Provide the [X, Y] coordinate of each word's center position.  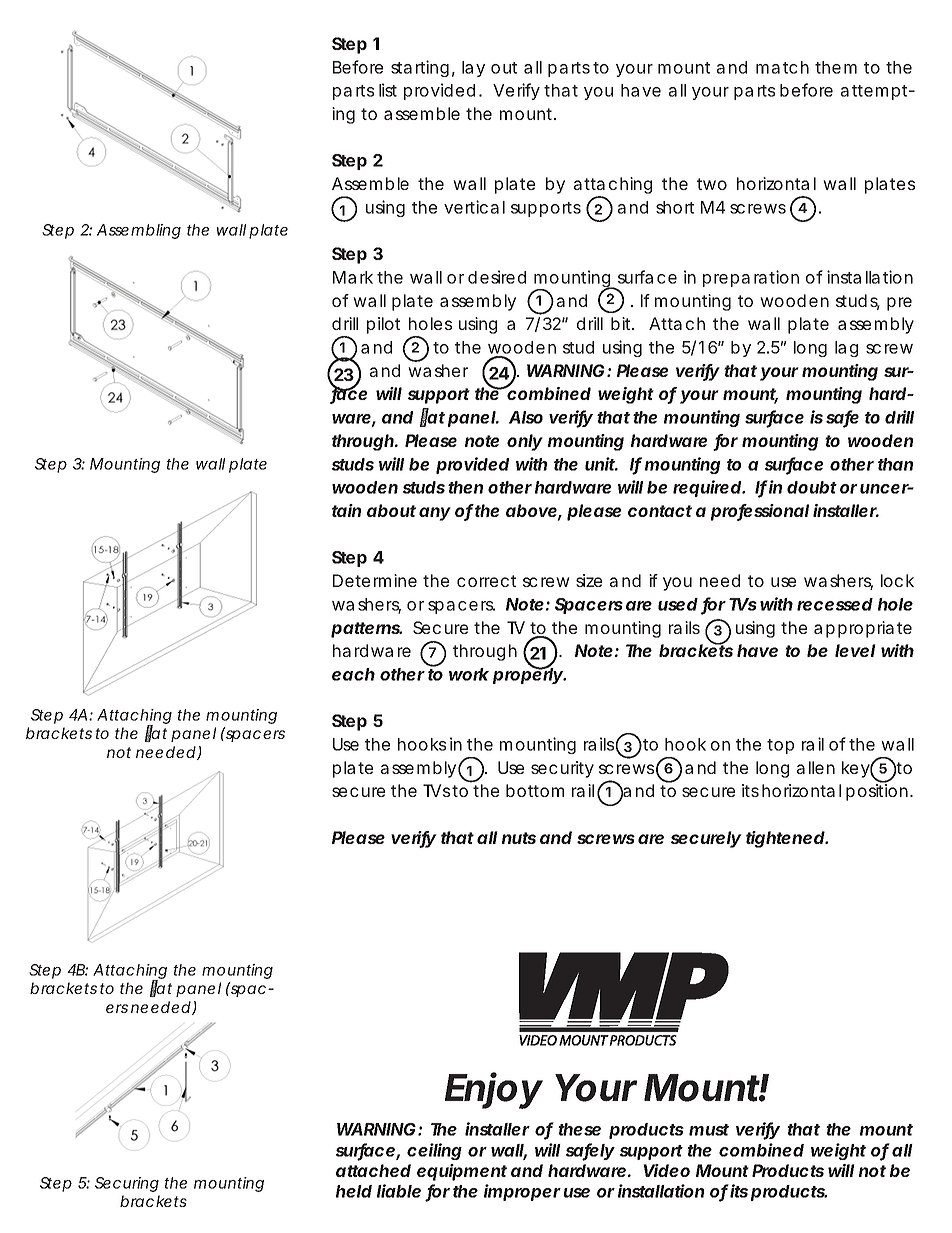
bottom [535, 790]
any [435, 514]
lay [473, 69]
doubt [812, 487]
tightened [785, 839]
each [353, 674]
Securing [127, 1184]
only [525, 442]
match [782, 67]
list [388, 90]
